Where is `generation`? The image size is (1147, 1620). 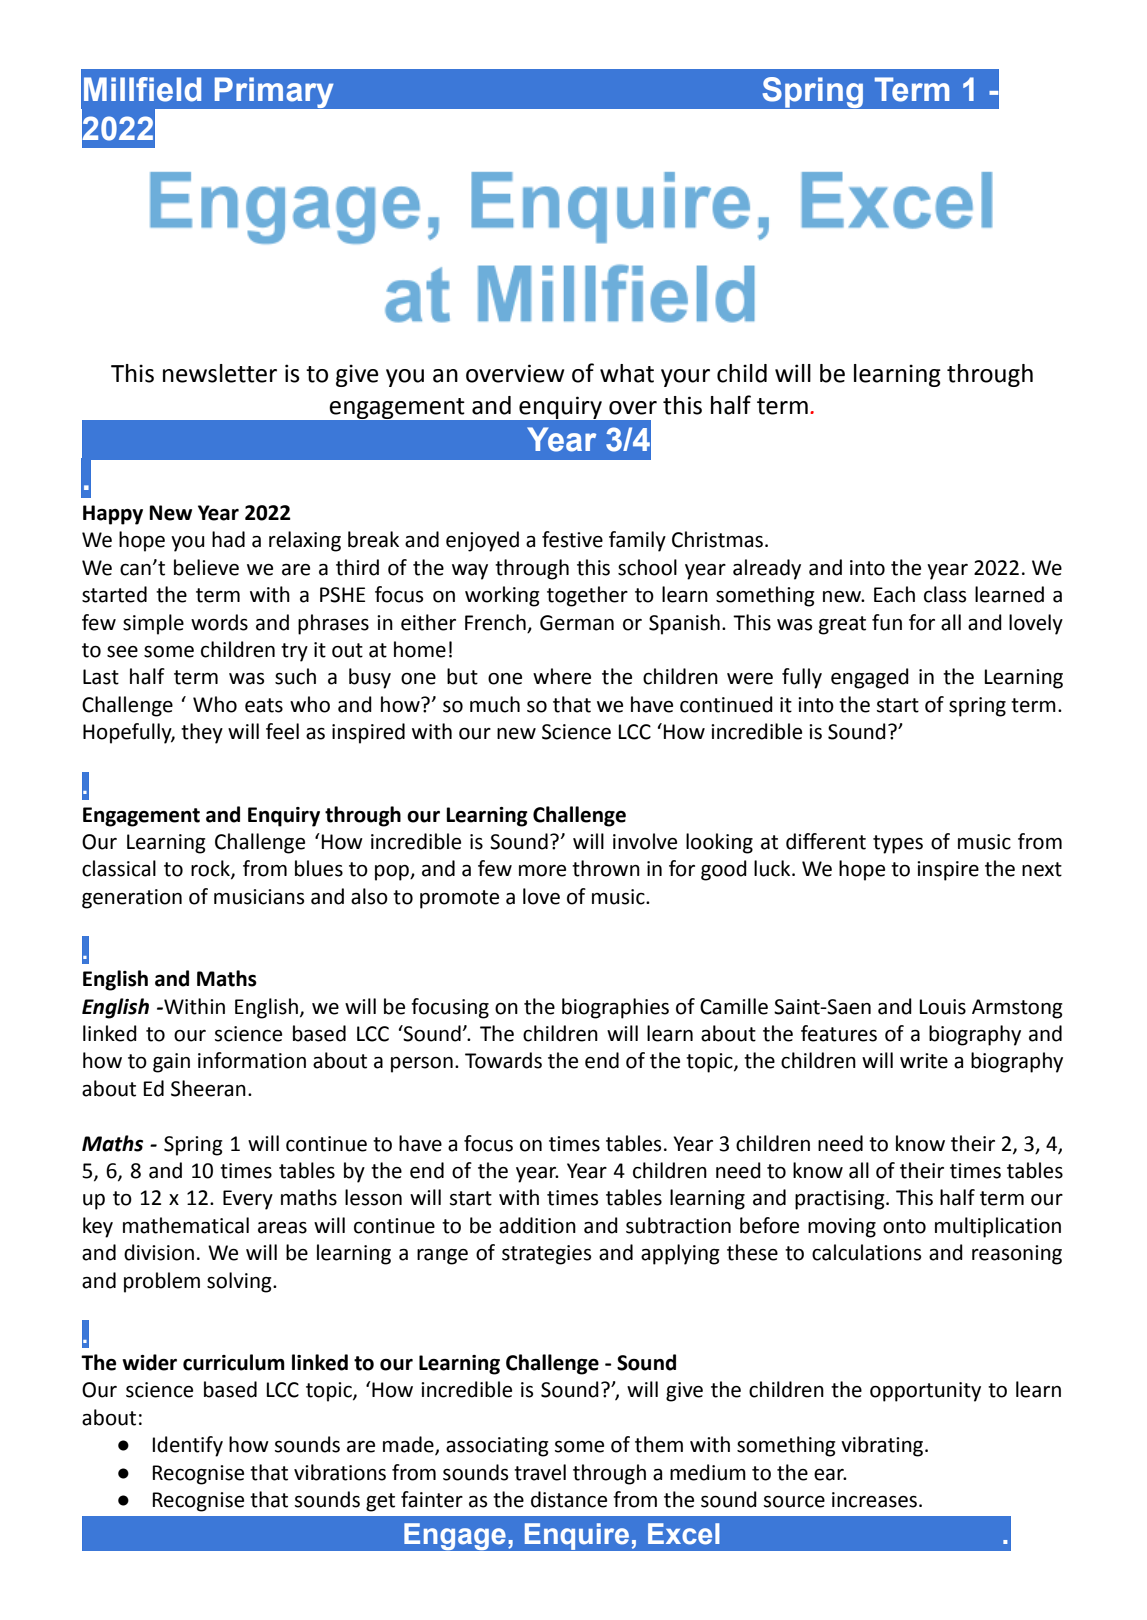 generation is located at coordinates (132, 899).
